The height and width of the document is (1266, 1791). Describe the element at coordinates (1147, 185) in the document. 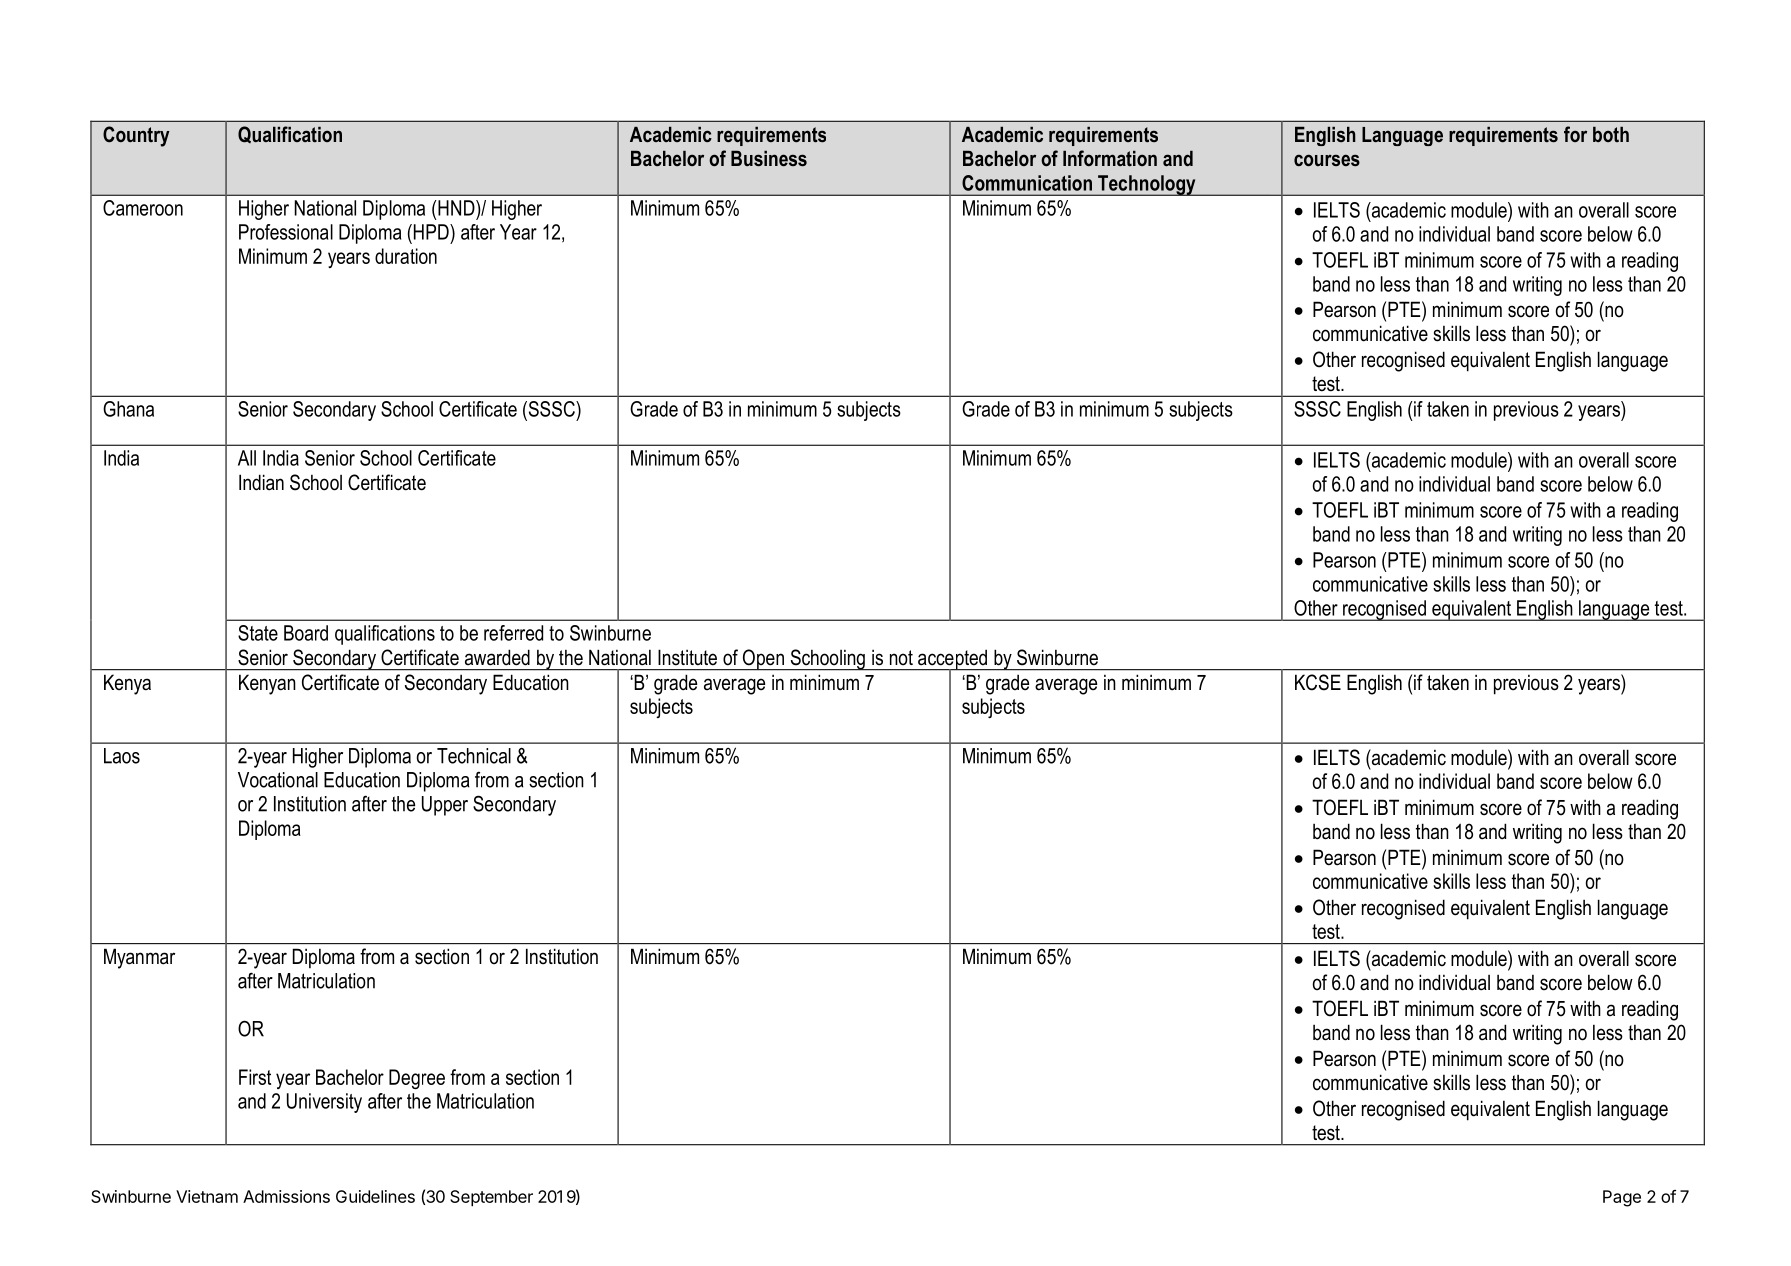

I see `Technology` at that location.
